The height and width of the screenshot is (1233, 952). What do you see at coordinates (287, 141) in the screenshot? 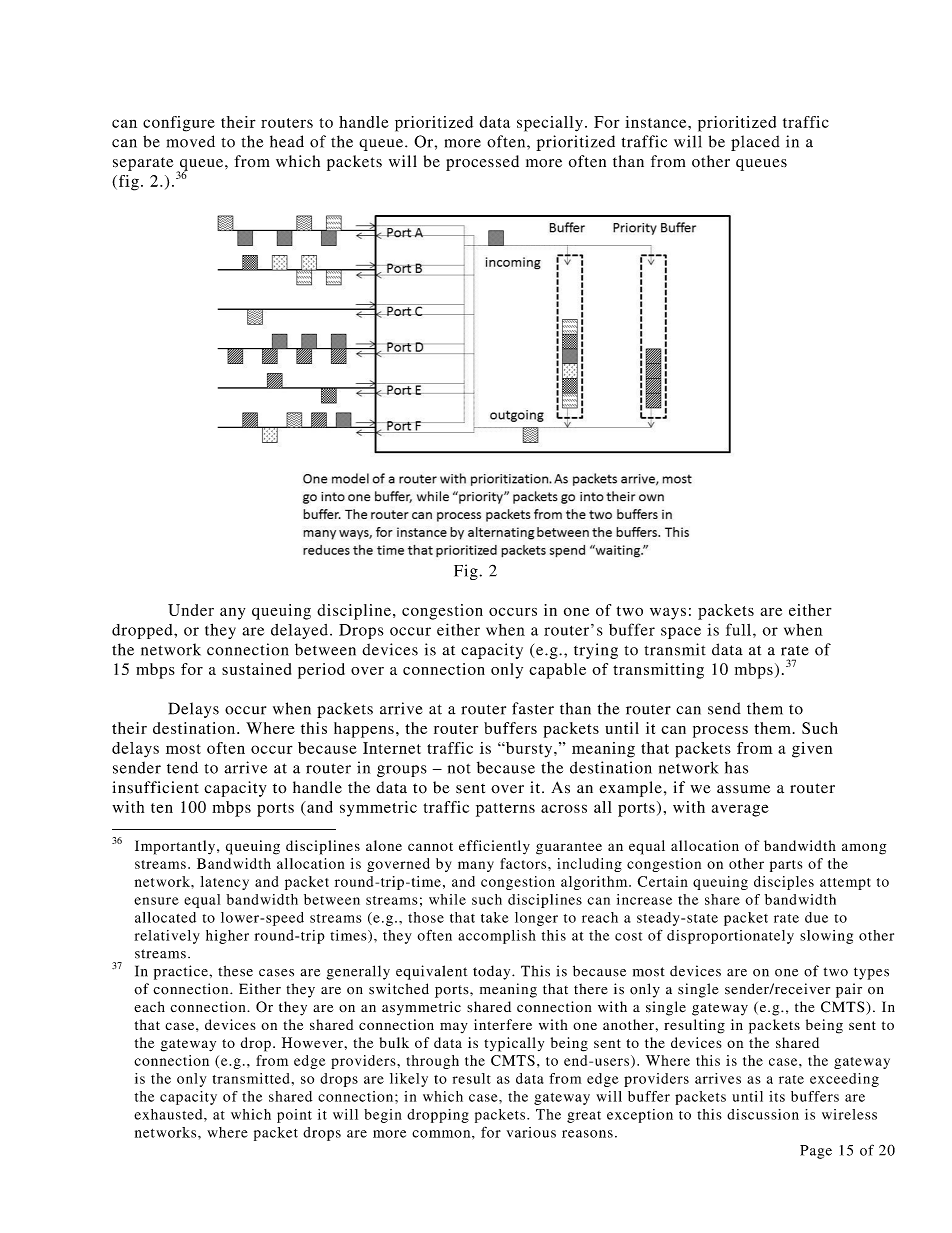
I see `head` at bounding box center [287, 141].
